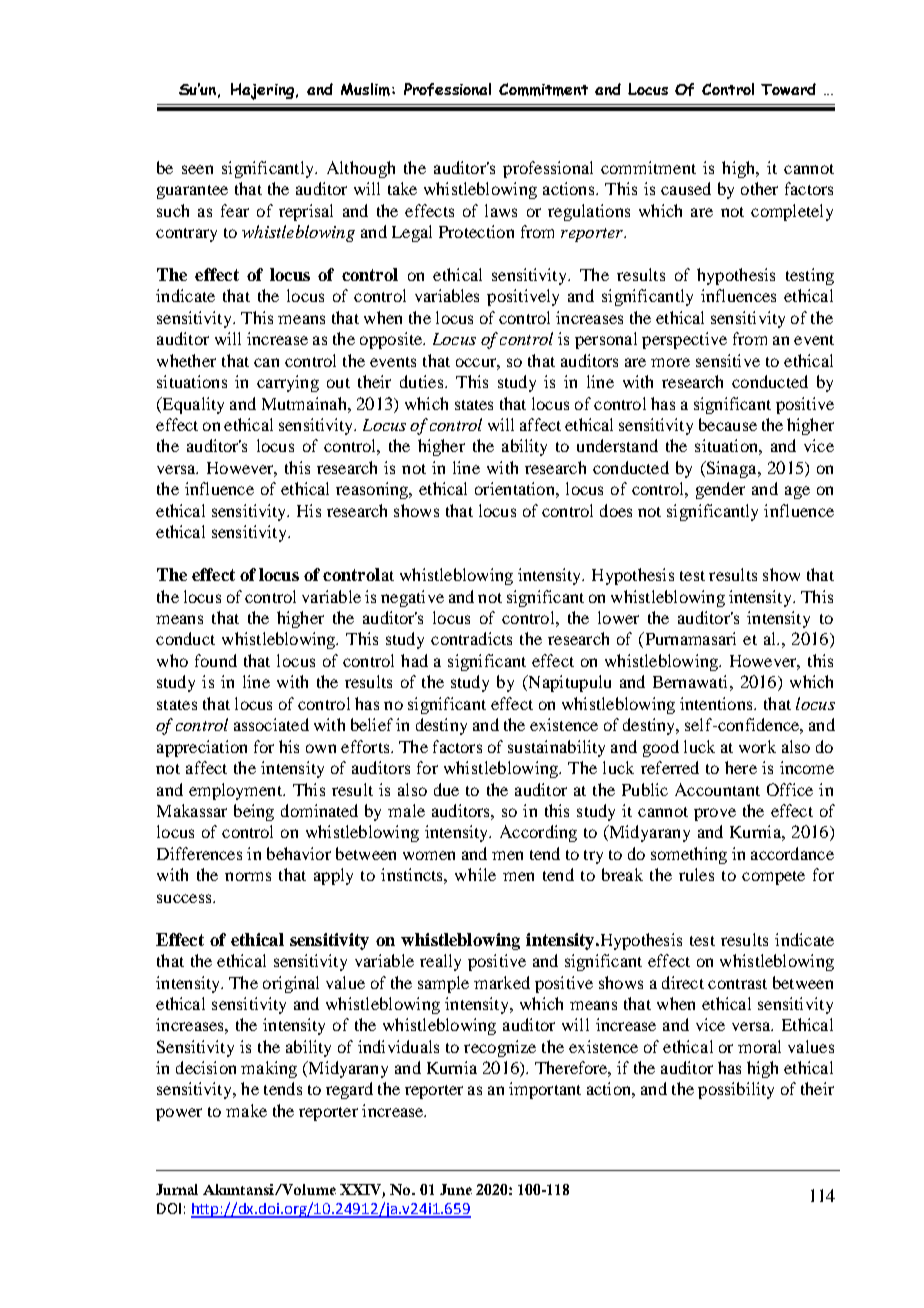 Image resolution: width=924 pixels, height=1308 pixels. What do you see at coordinates (788, 89) in the document?
I see `Toward` at bounding box center [788, 89].
